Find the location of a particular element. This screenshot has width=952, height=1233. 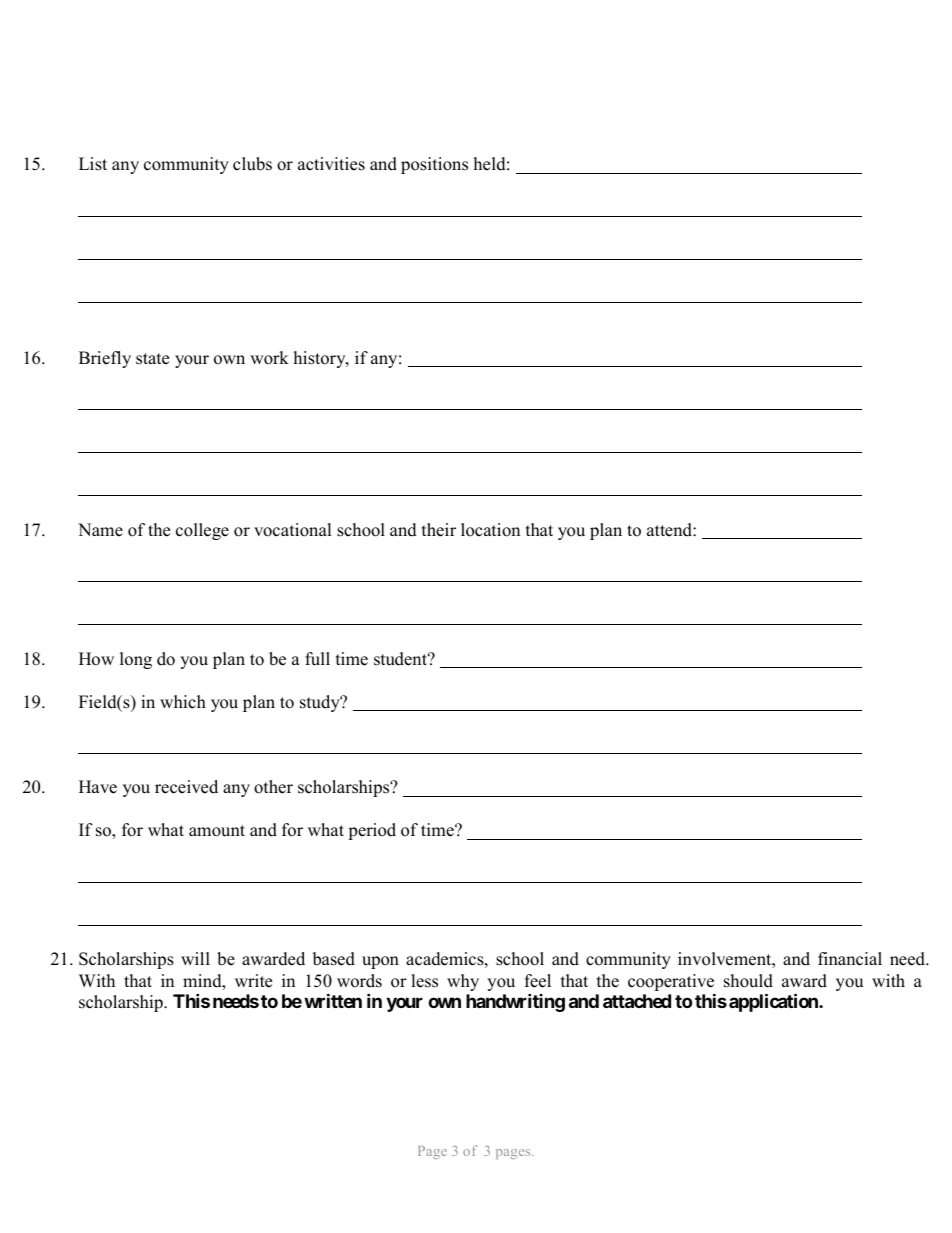

college is located at coordinates (202, 531).
